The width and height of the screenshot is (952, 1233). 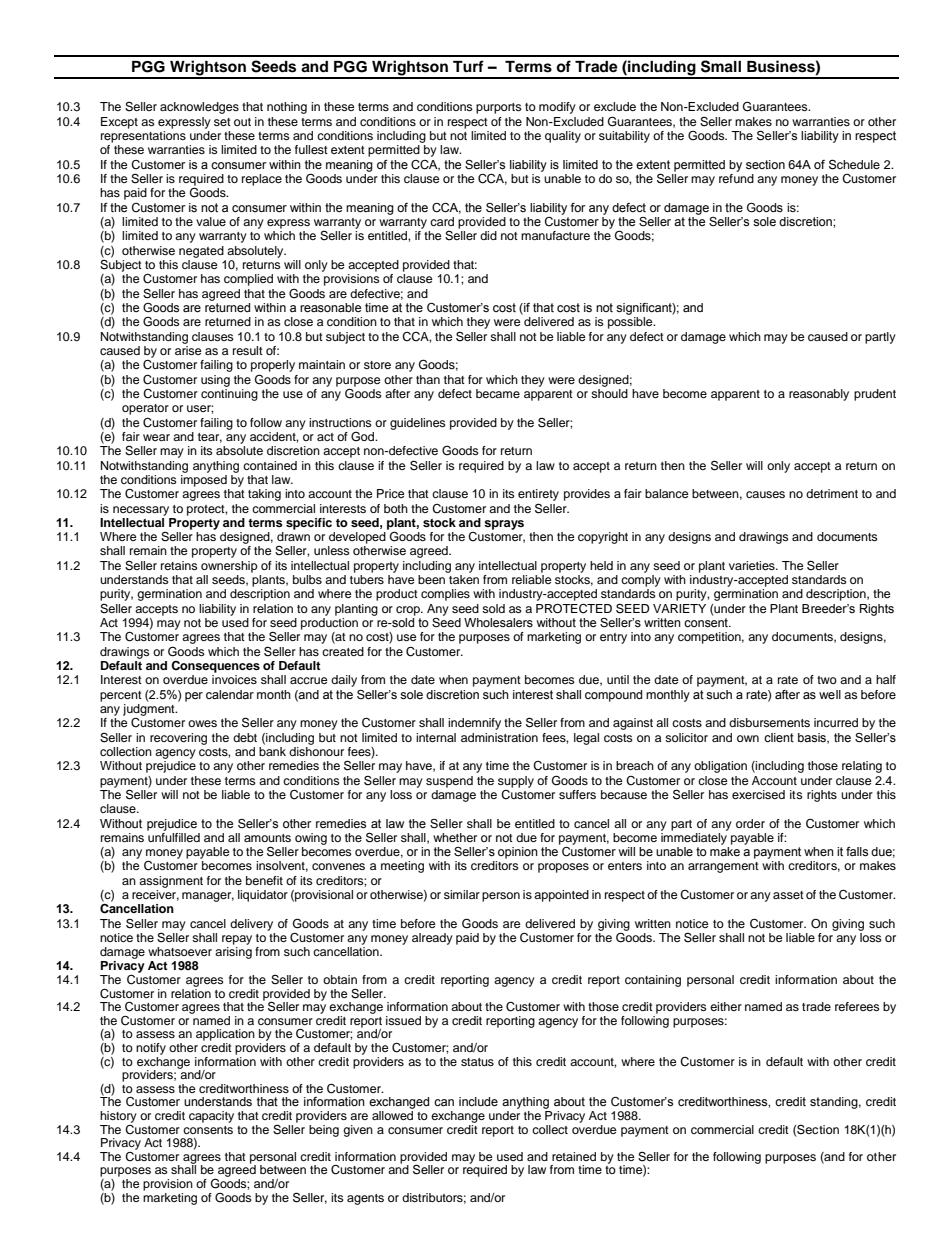 I want to click on Small, so click(x=721, y=66).
